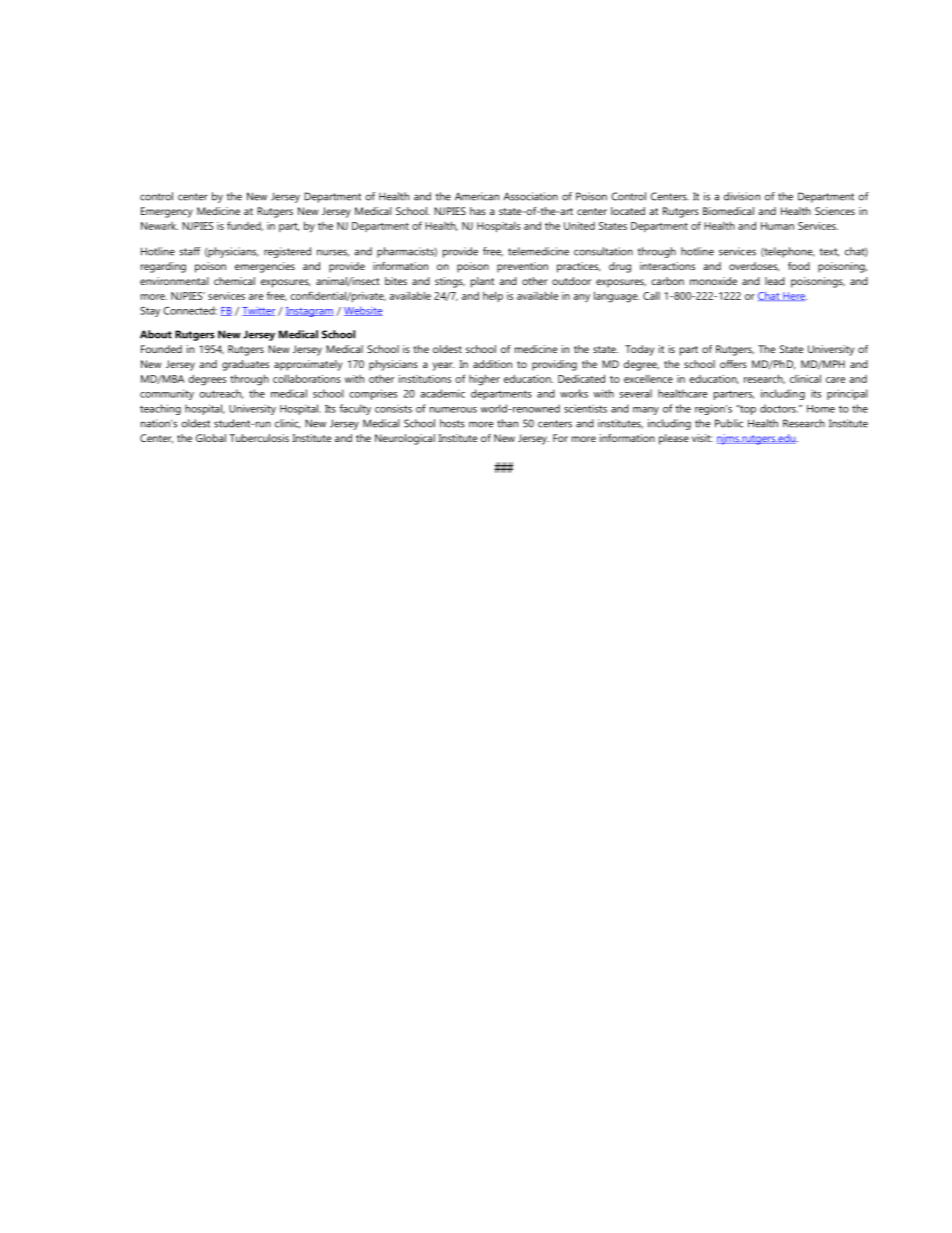 Image resolution: width=952 pixels, height=1233 pixels. I want to click on Emergency, so click(167, 212).
